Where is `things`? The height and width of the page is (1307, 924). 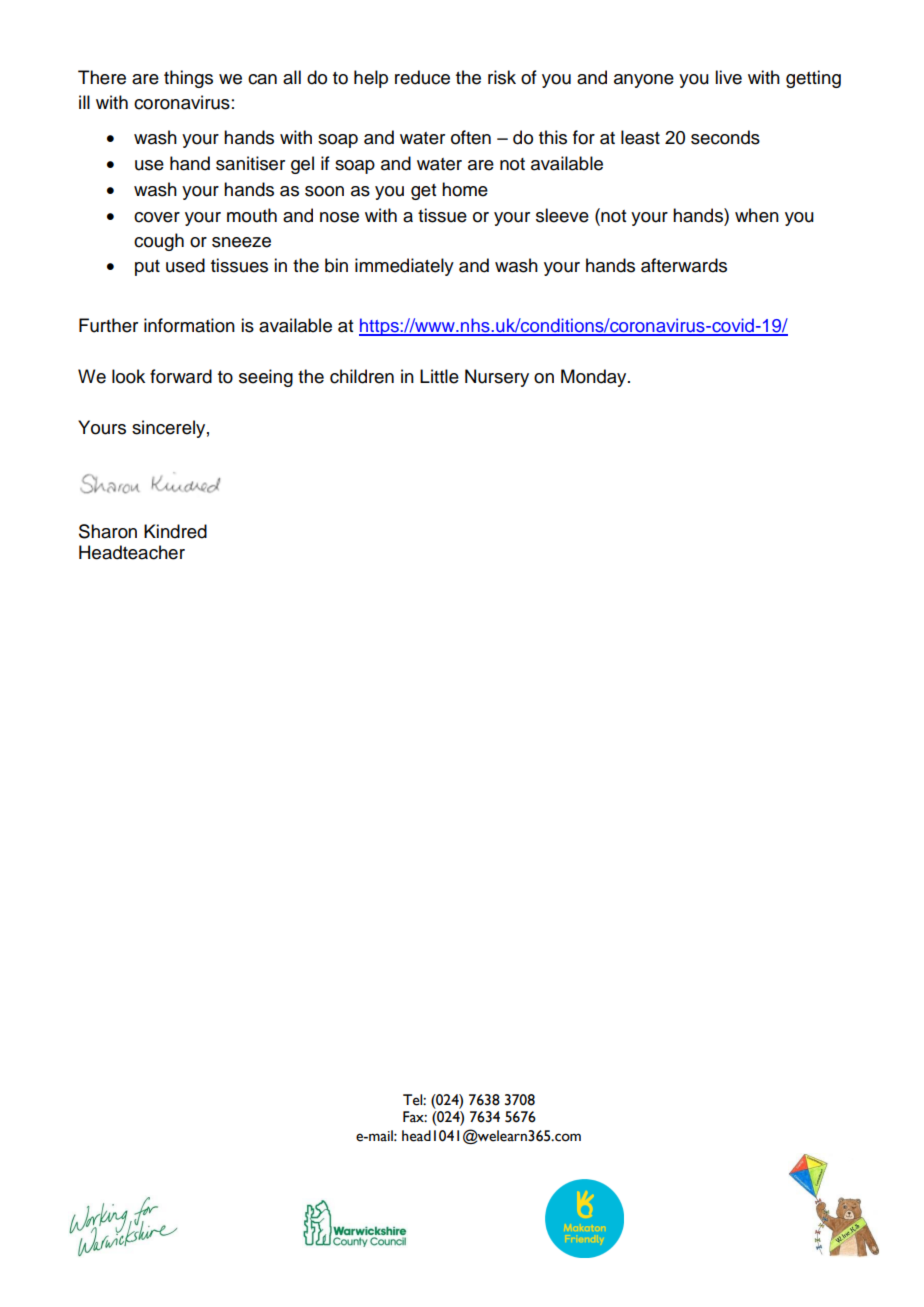
things is located at coordinates (188, 79).
